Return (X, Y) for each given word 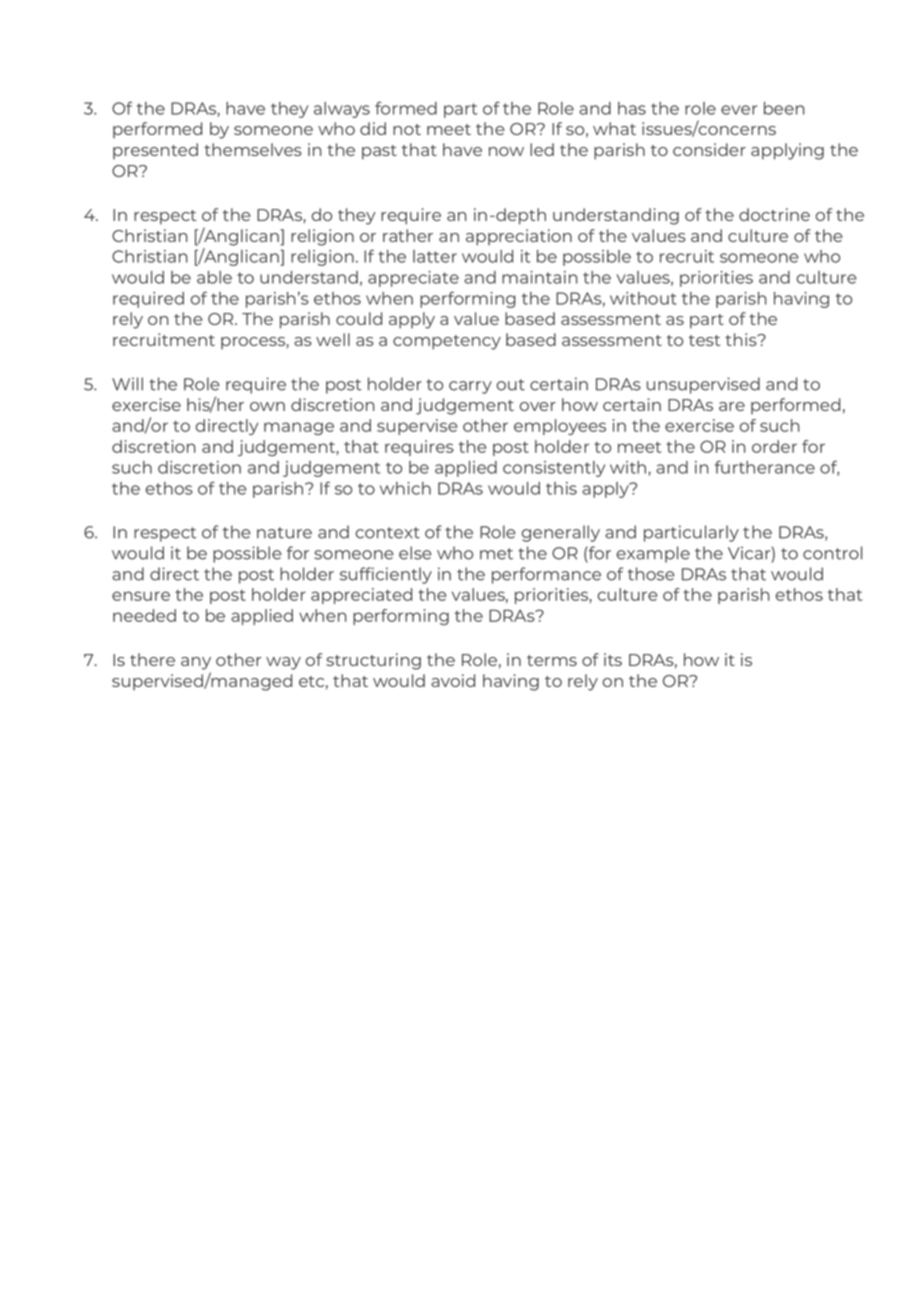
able (214, 277)
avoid (453, 680)
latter (435, 256)
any (196, 663)
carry (470, 387)
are (732, 406)
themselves (253, 149)
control (832, 553)
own (267, 406)
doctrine (774, 214)
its (613, 659)
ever (739, 110)
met (496, 554)
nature (284, 533)
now (506, 151)
